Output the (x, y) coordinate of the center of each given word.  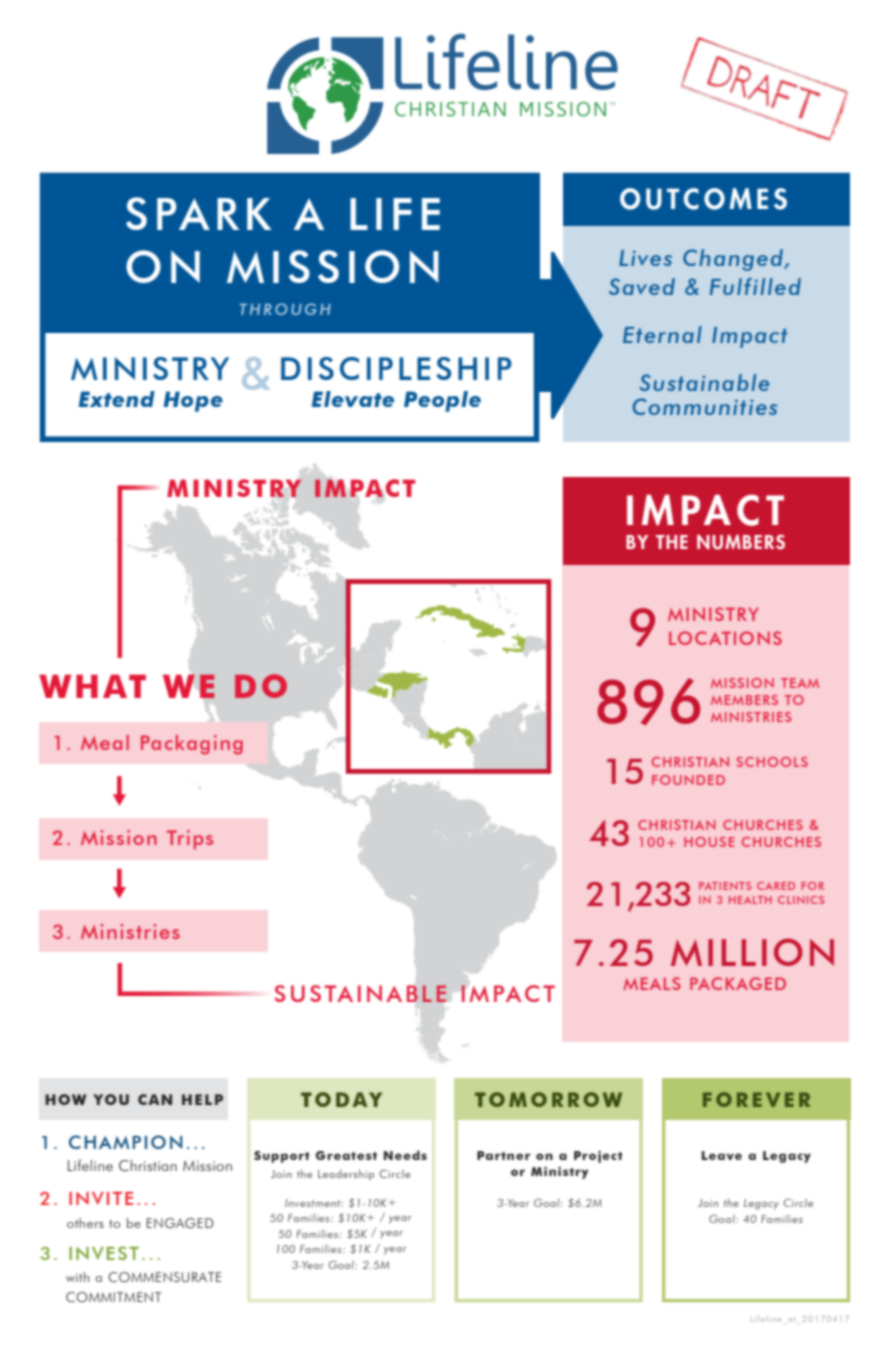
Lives (645, 258)
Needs (405, 1155)
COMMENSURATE (164, 1277)
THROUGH (285, 309)
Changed (734, 260)
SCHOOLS (772, 762)
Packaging (192, 745)
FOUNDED (688, 780)
